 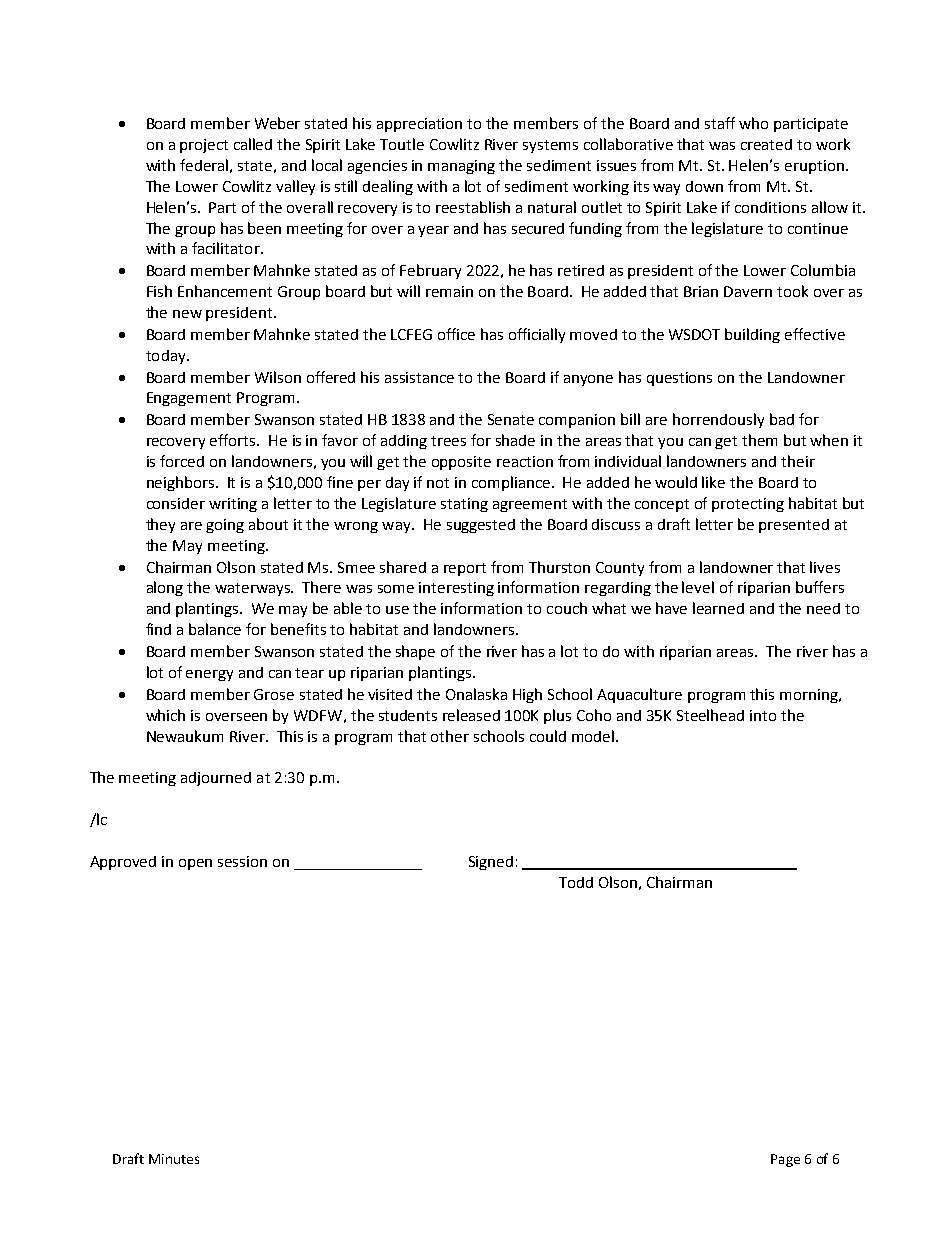 I want to click on project, so click(x=204, y=146).
